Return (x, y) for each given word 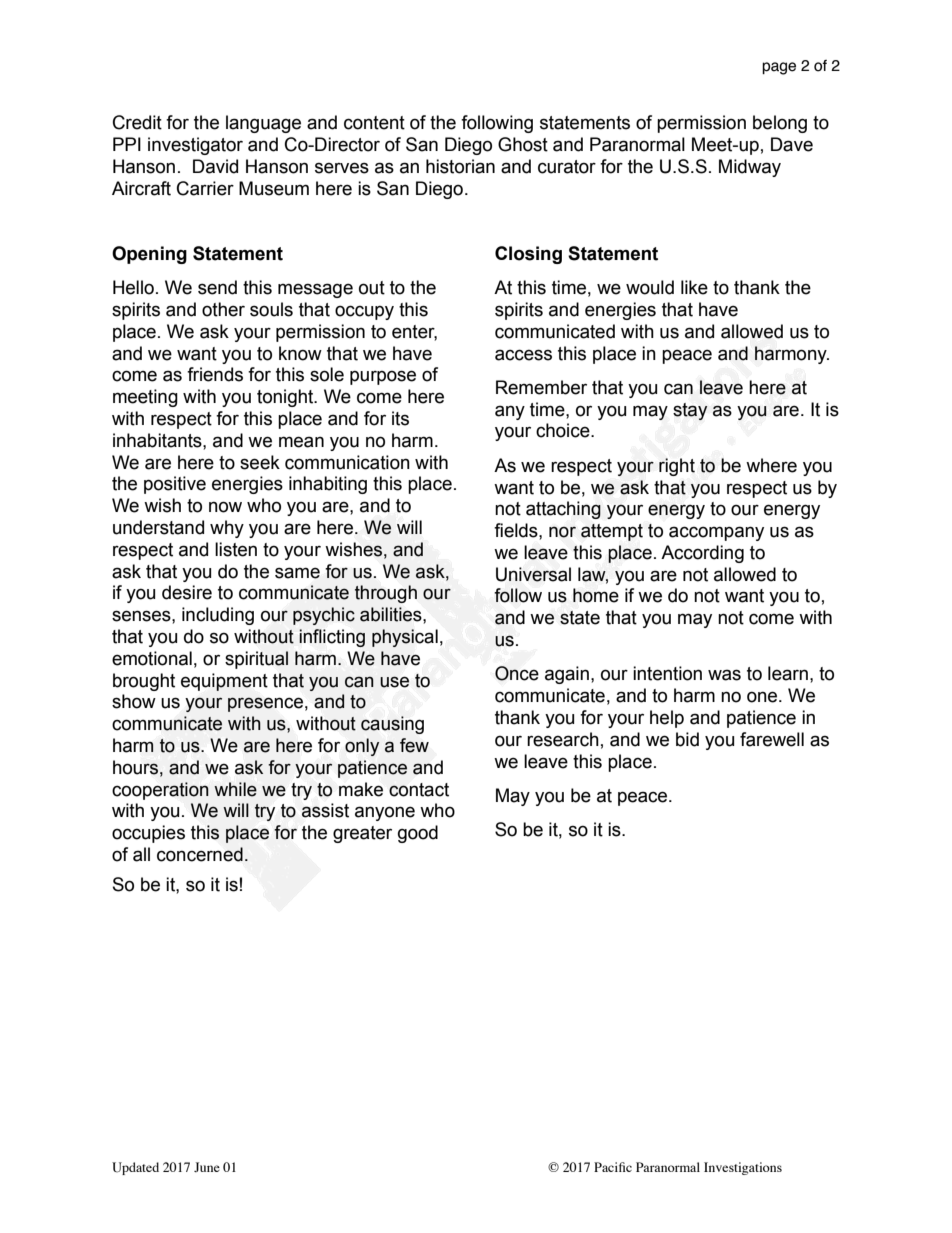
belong (780, 124)
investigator (195, 146)
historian (460, 166)
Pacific (613, 1167)
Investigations (743, 1168)
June (207, 1167)
